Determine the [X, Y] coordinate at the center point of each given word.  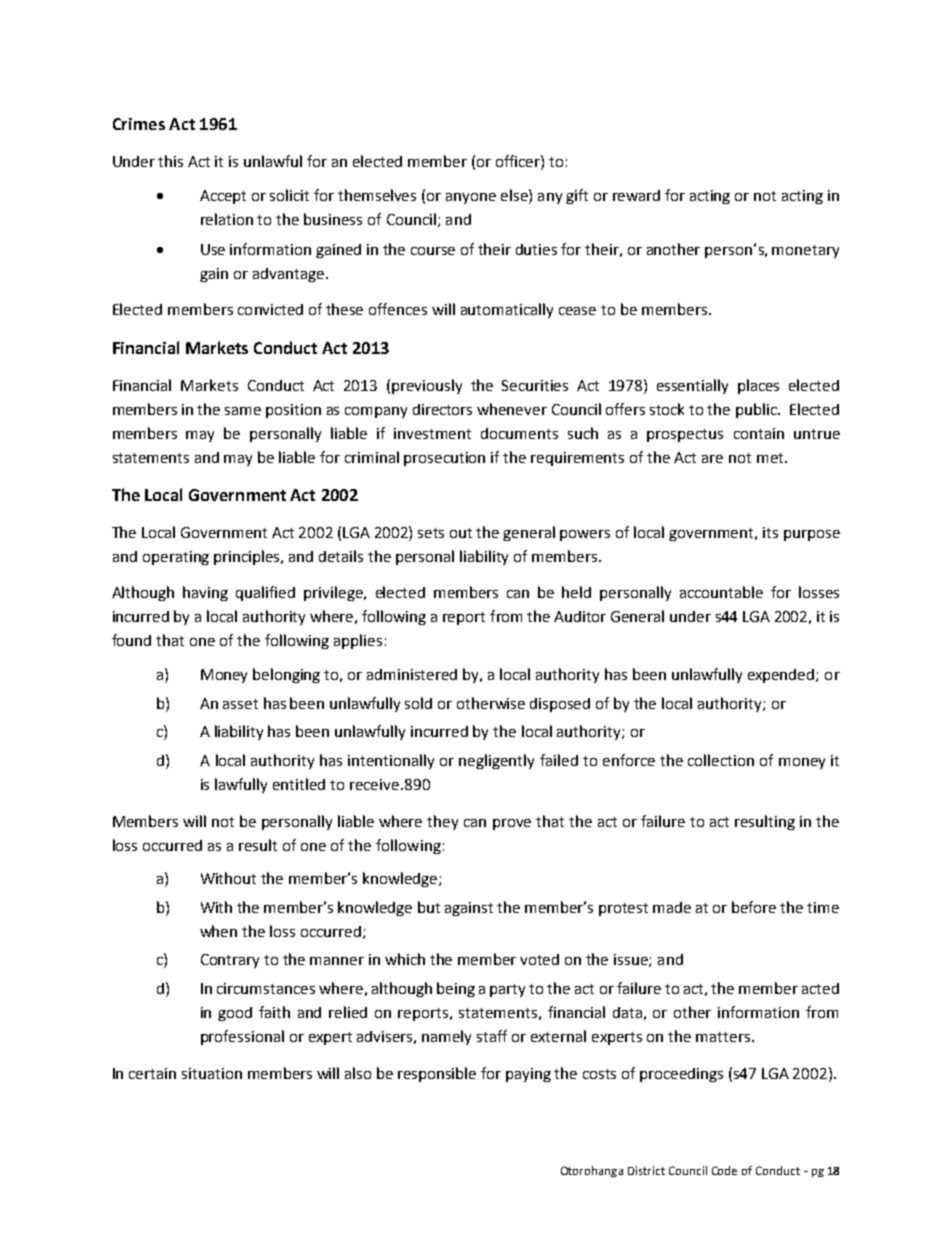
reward [636, 195]
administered [412, 674]
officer [519, 161]
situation [212, 1073]
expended [782, 676]
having [205, 593]
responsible [437, 1074]
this [170, 161]
